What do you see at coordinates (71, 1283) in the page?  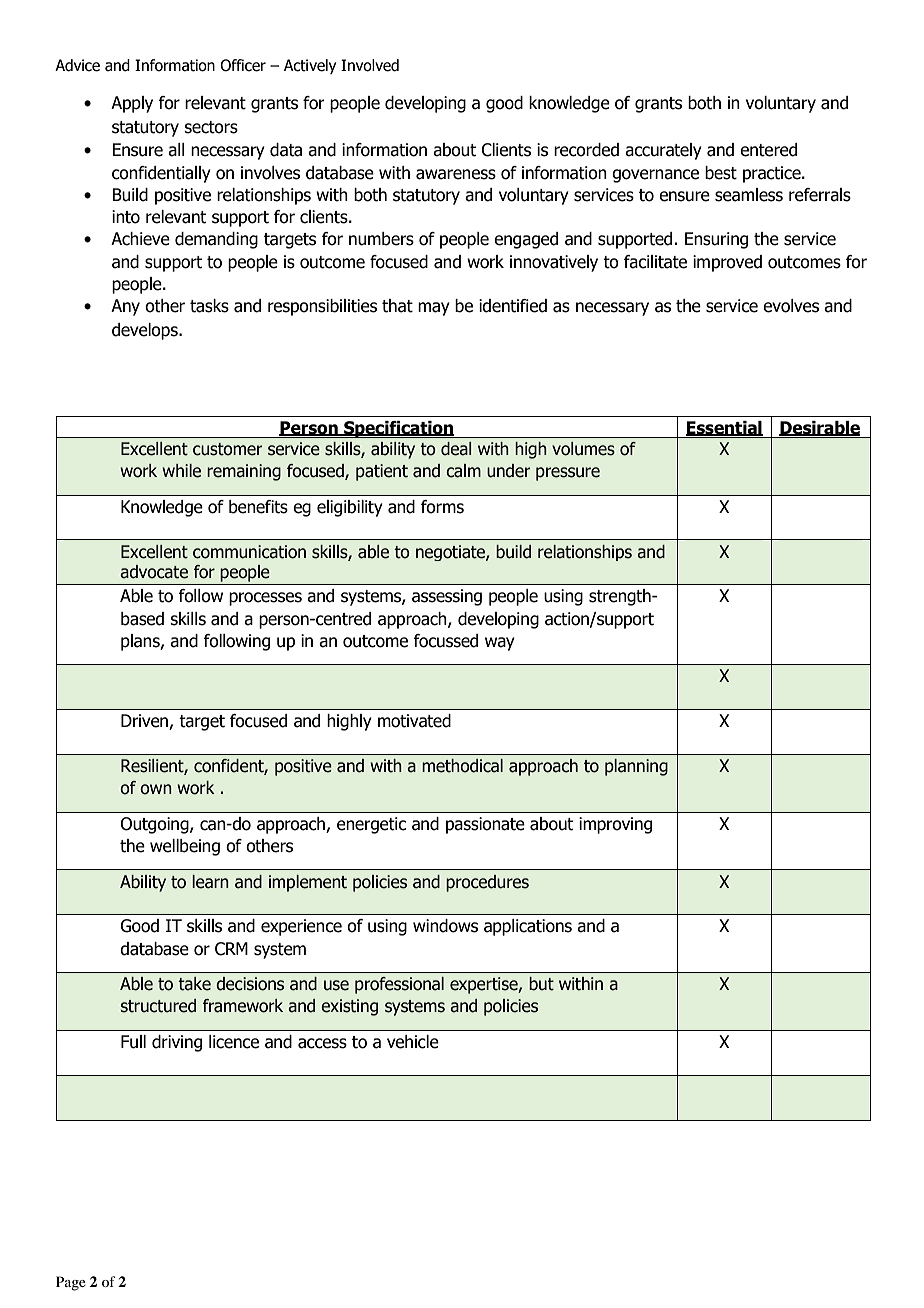 I see `Page` at bounding box center [71, 1283].
